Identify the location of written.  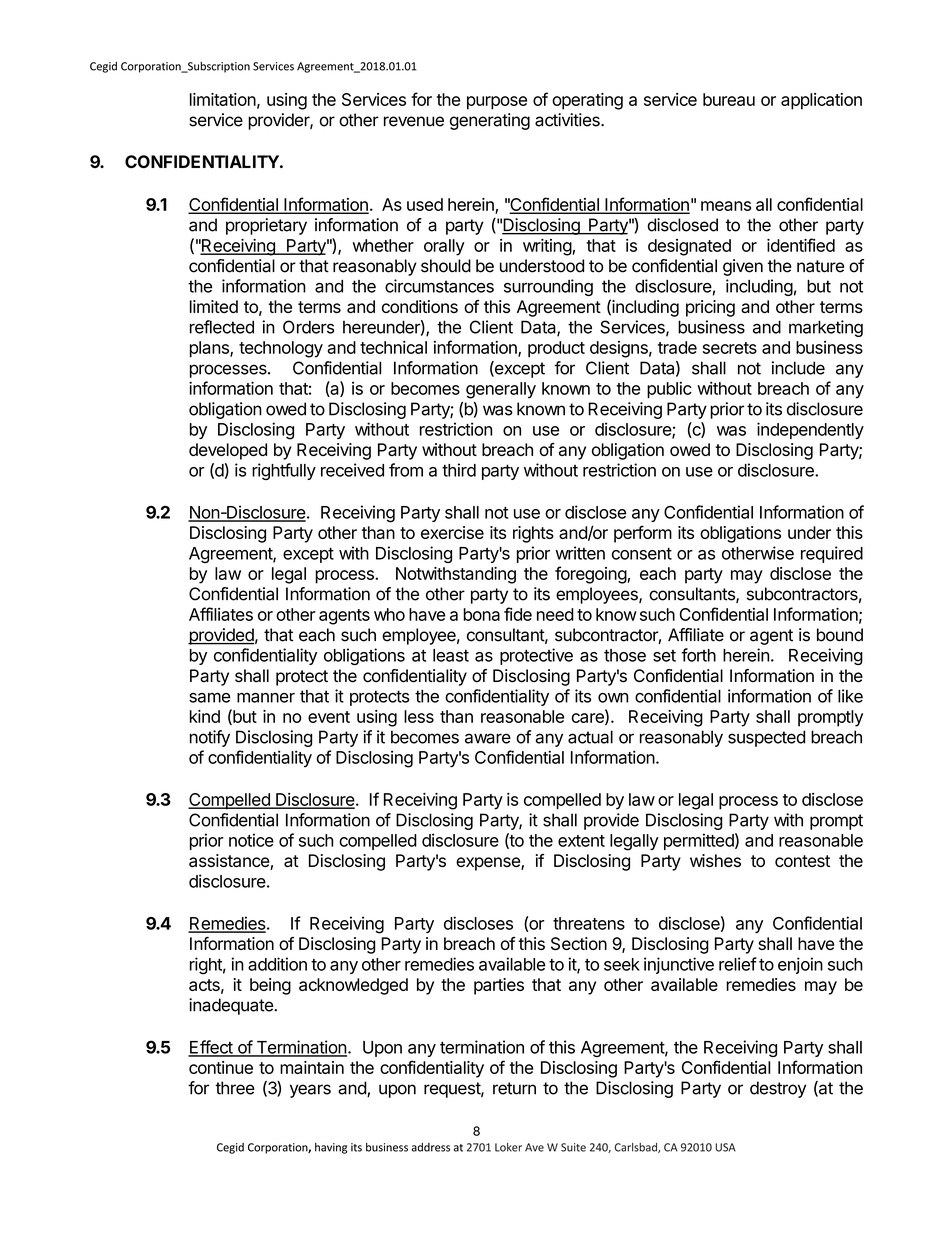
(580, 553).
